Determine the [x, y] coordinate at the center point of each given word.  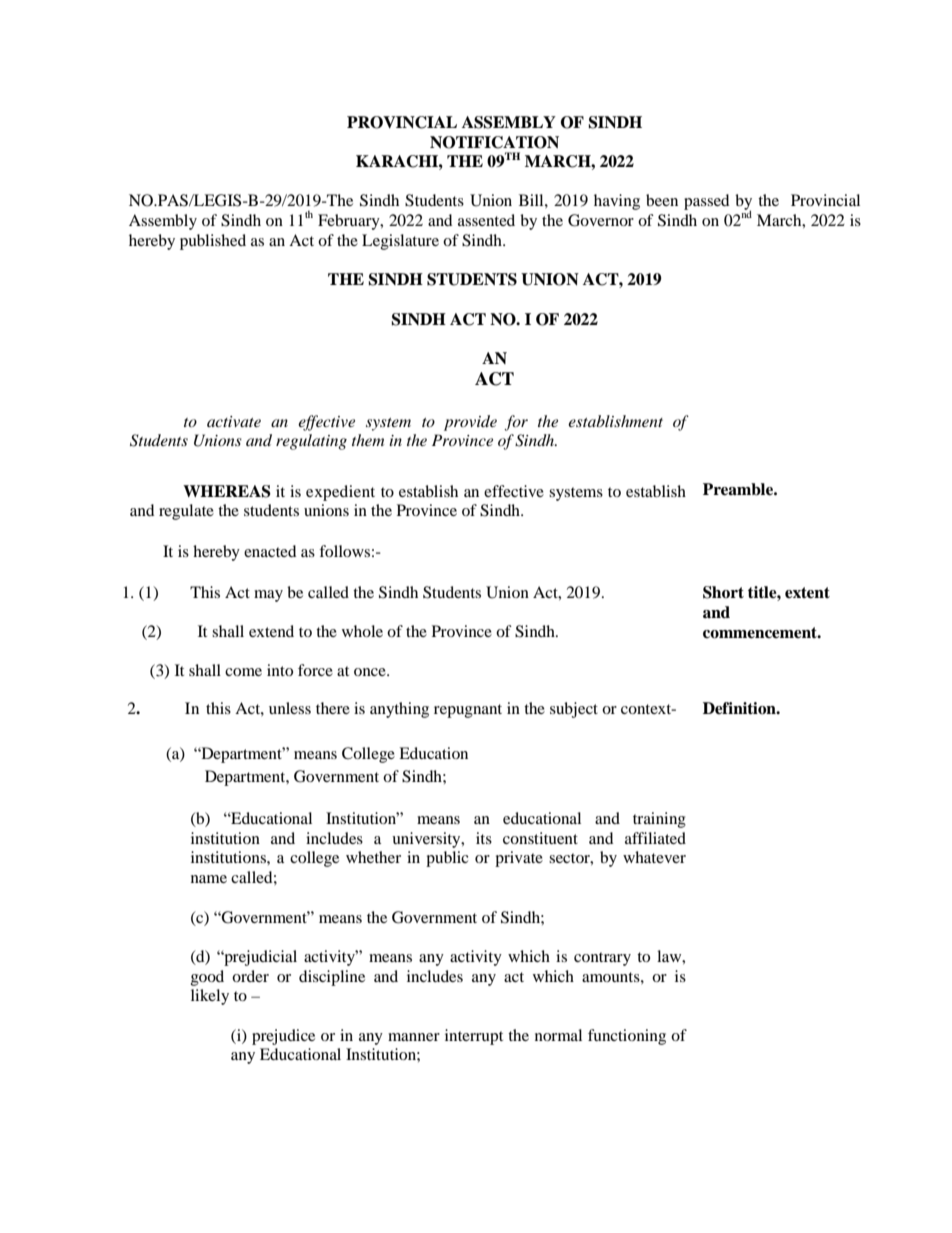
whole [362, 631]
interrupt [474, 1037]
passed [706, 202]
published [213, 242]
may [268, 596]
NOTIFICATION [494, 142]
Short [723, 592]
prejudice [283, 1037]
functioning [627, 1037]
